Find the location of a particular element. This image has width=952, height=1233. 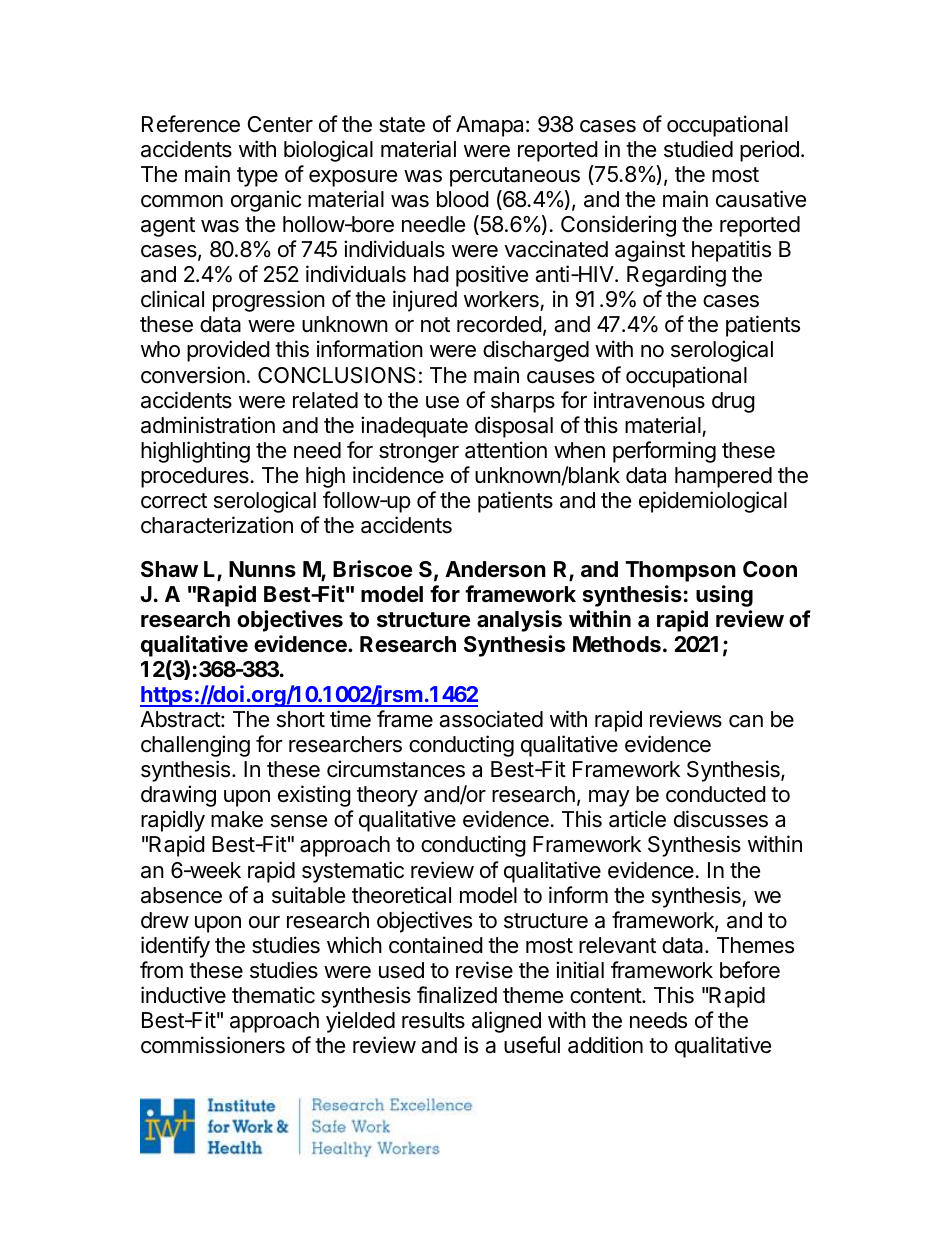

before is located at coordinates (750, 970).
